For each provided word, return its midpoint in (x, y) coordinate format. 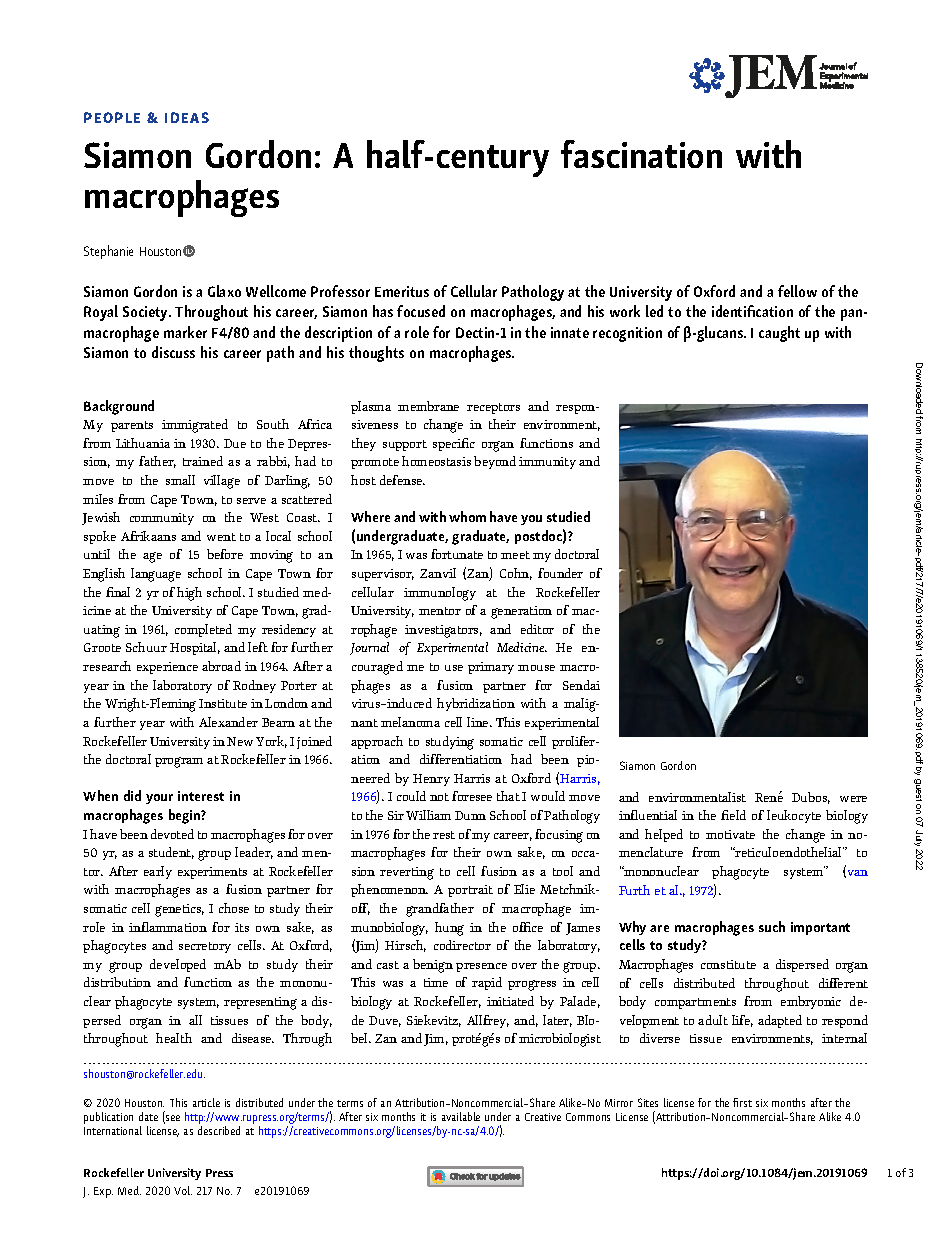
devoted (172, 834)
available (461, 1116)
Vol (183, 1190)
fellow (797, 291)
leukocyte (794, 816)
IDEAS (187, 117)
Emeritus (402, 291)
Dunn (470, 815)
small (180, 480)
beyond (495, 462)
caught (779, 334)
